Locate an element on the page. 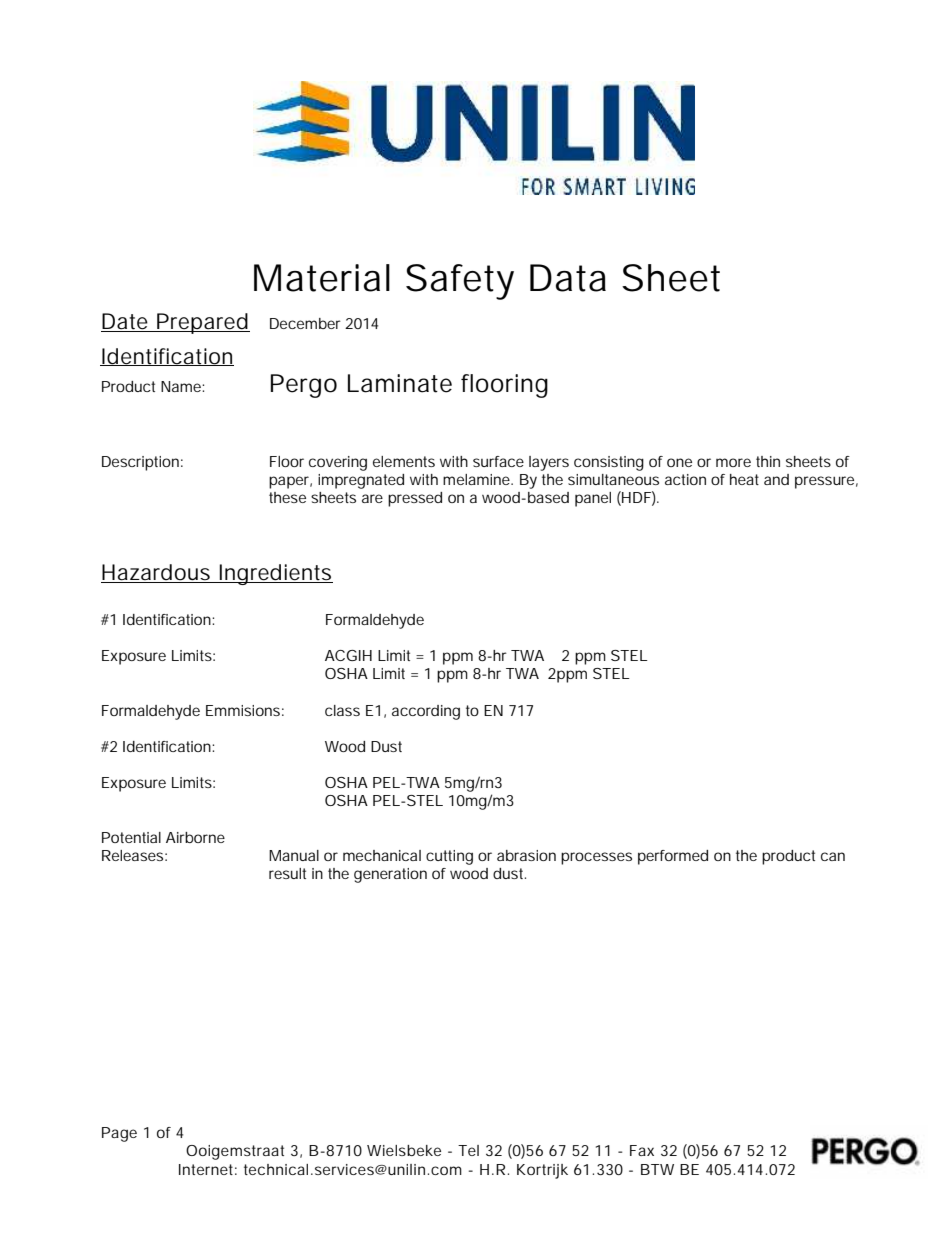 Image resolution: width=952 pixels, height=1233 pixels. Data is located at coordinates (568, 278).
